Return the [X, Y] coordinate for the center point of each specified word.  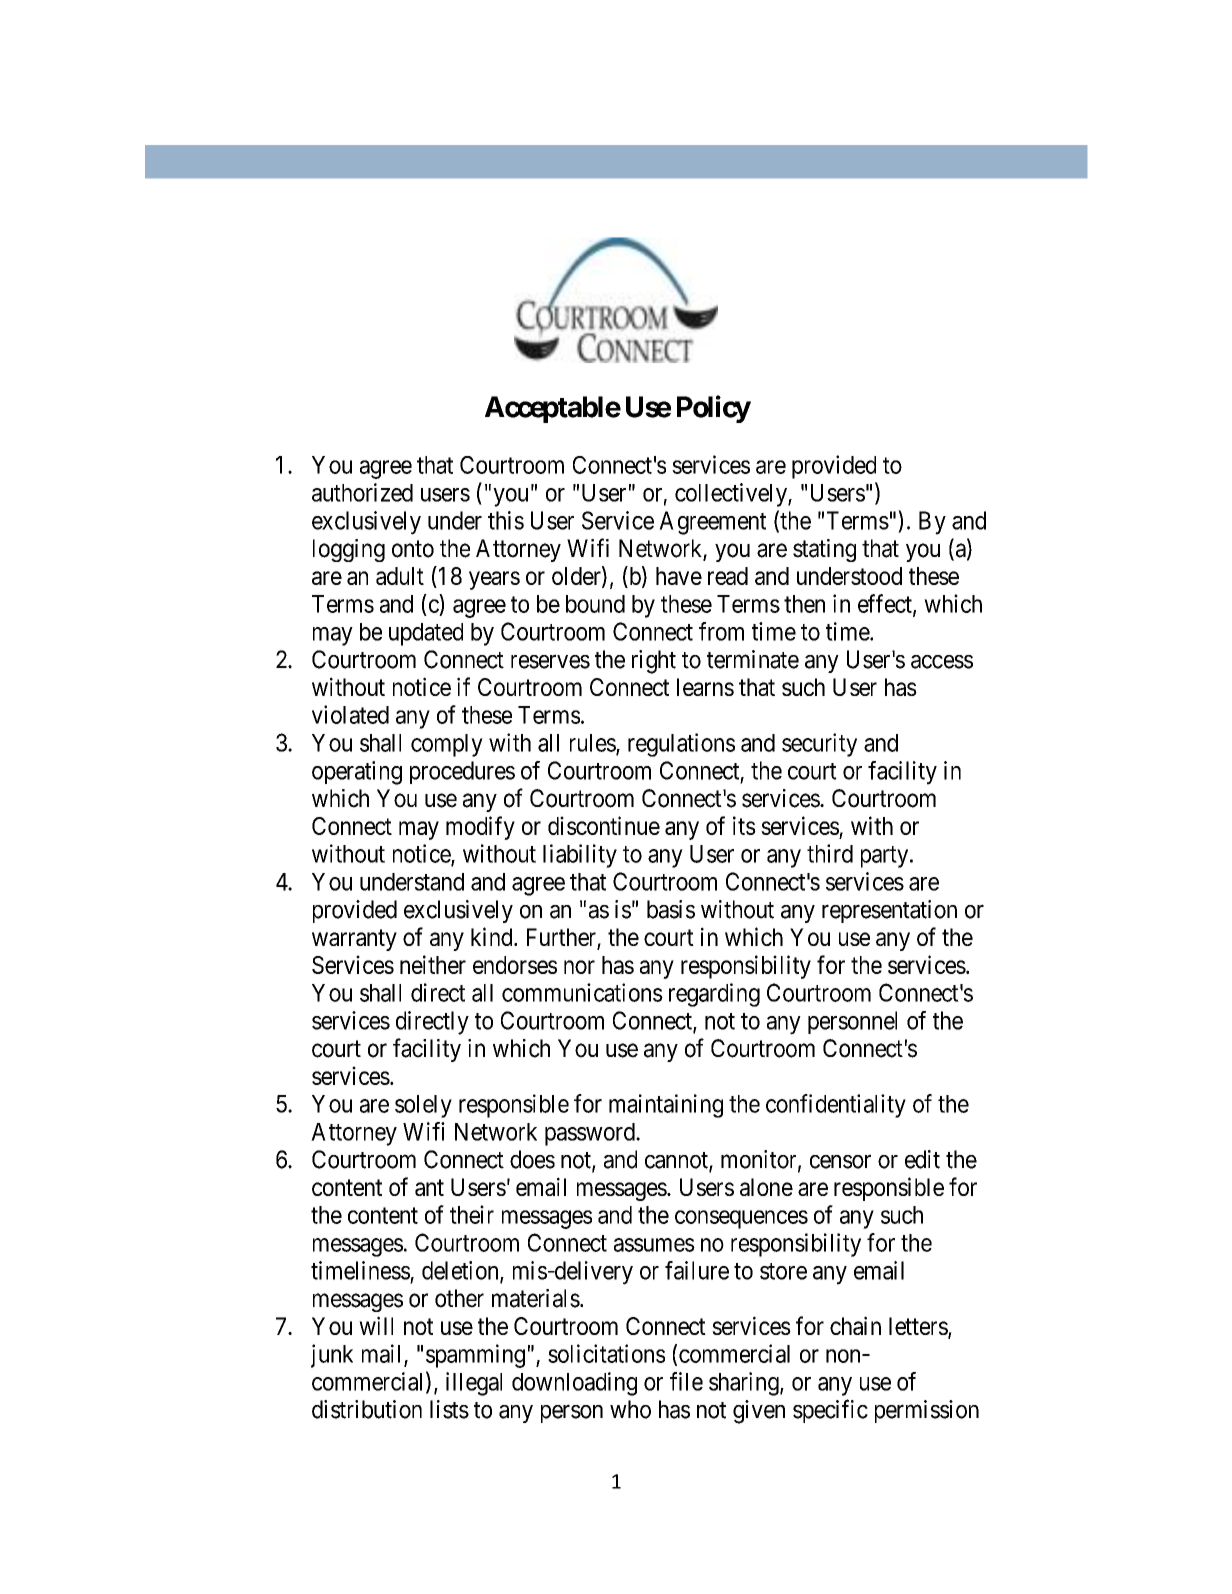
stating [824, 550]
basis [671, 909]
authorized [362, 492]
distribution [367, 1409]
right [654, 662]
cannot [677, 1161]
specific [830, 1411]
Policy [714, 409]
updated [426, 634]
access [942, 662]
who [630, 1409]
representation [889, 911]
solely [423, 1106]
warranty [354, 940]
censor [840, 1162]
